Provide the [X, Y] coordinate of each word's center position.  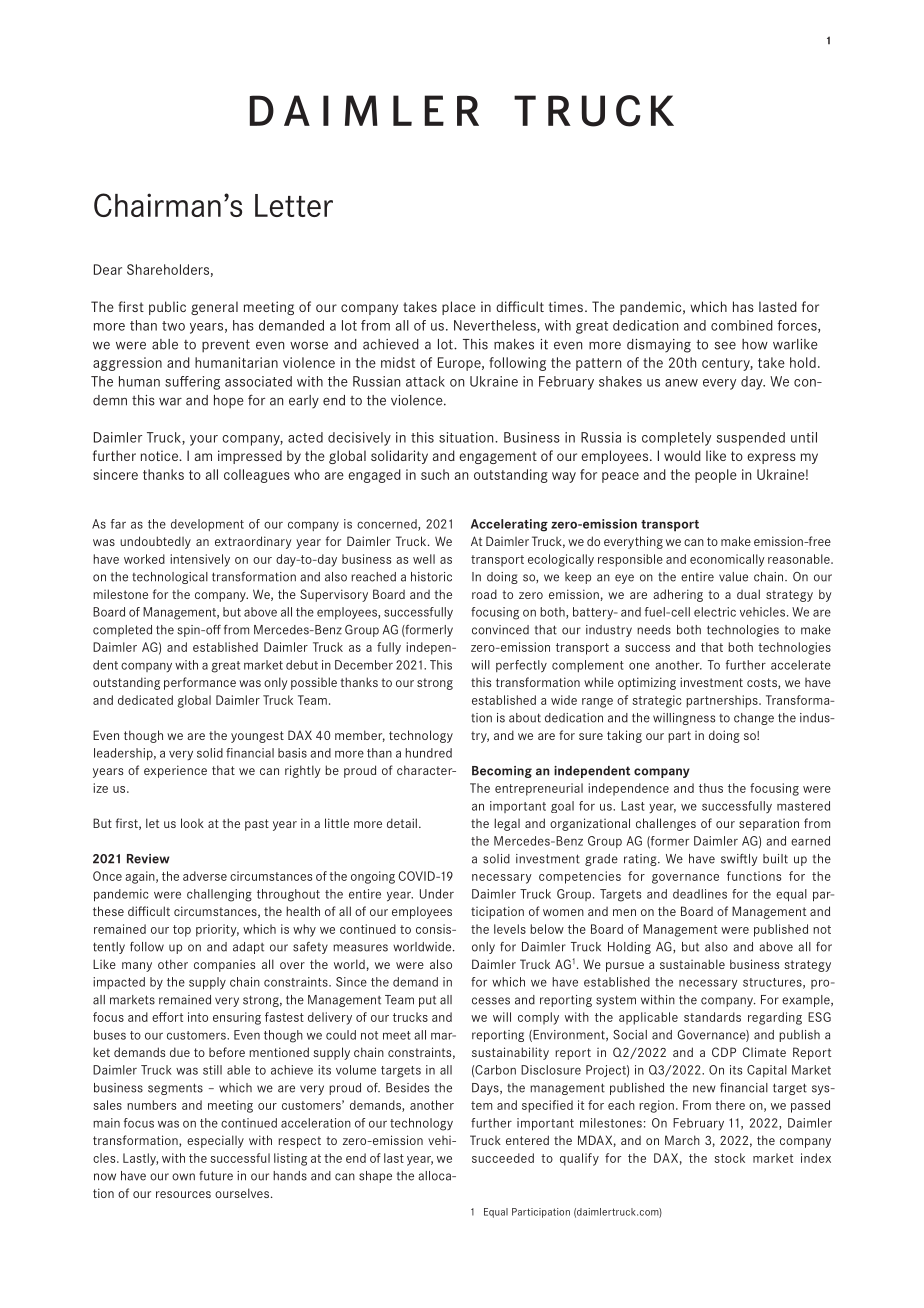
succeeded [503, 1158]
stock [729, 1158]
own [183, 1177]
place [459, 308]
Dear [108, 269]
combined [742, 325]
